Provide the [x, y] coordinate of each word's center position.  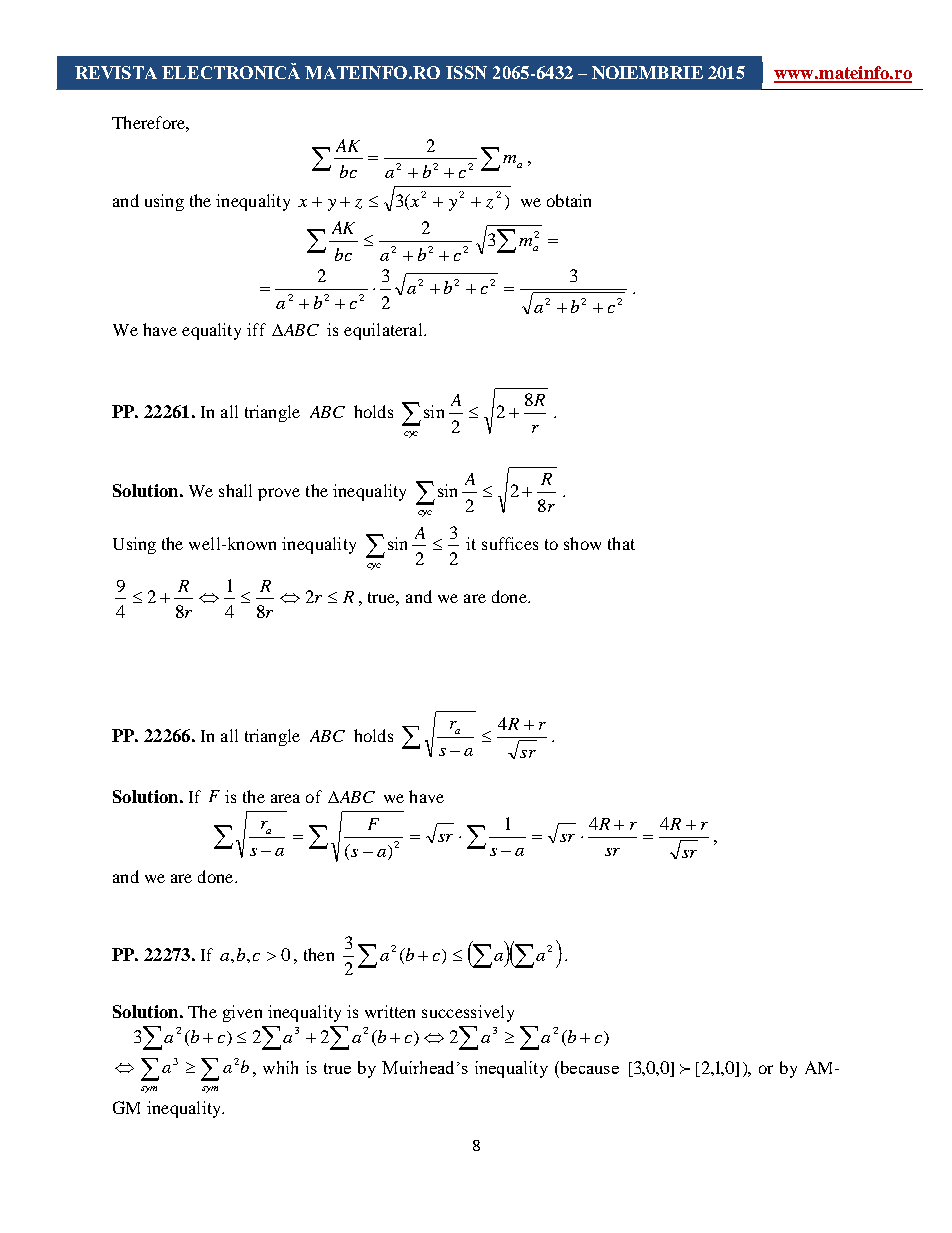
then [319, 954]
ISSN [466, 72]
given [242, 1013]
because [588, 1067]
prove [279, 494]
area [285, 798]
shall [235, 490]
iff [256, 329]
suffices [510, 543]
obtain [569, 200]
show [582, 543]
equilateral [384, 331]
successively [468, 1013]
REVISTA [116, 72]
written [390, 1011]
